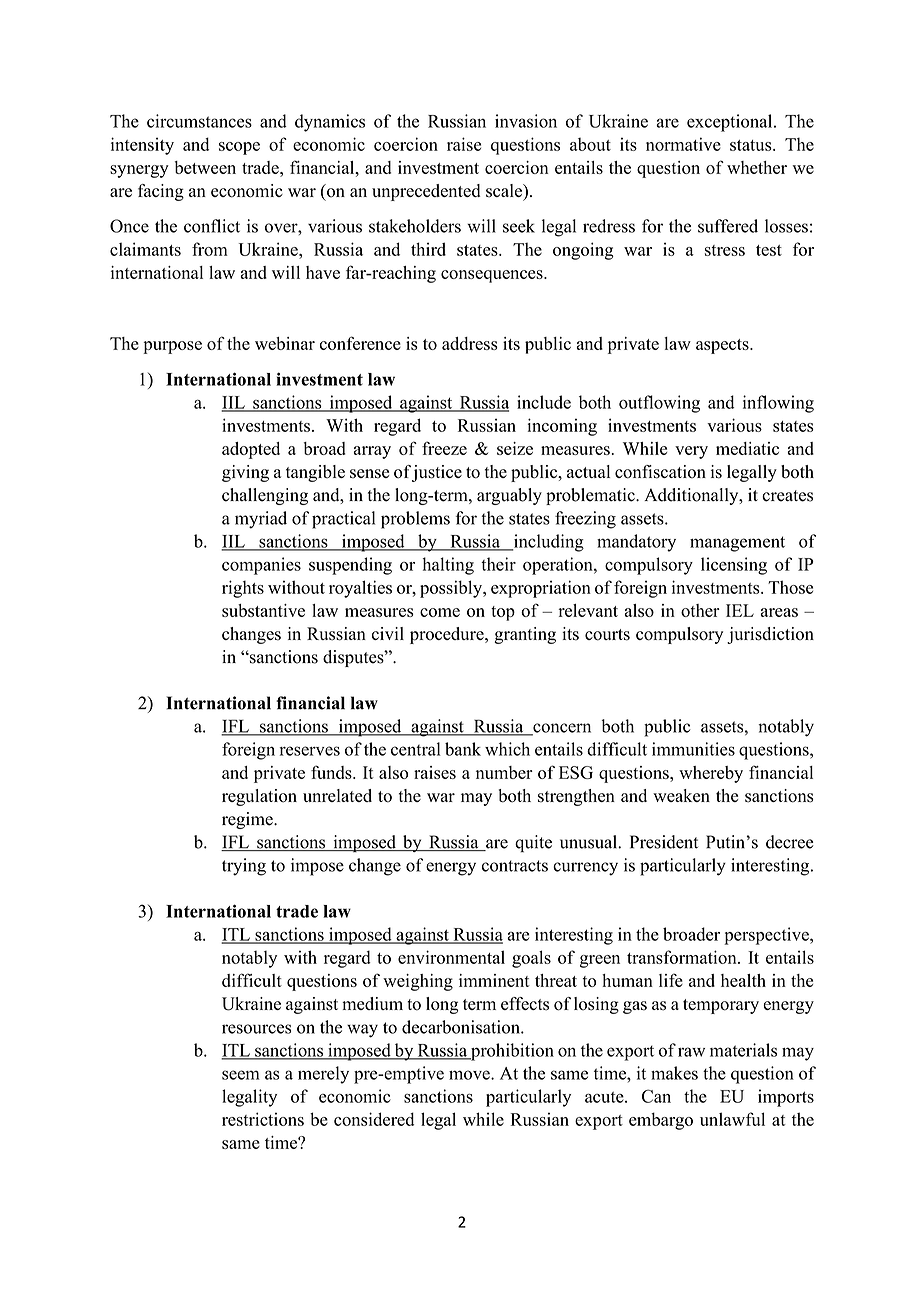 The width and height of the screenshot is (924, 1308). I want to click on seem, so click(241, 1075).
